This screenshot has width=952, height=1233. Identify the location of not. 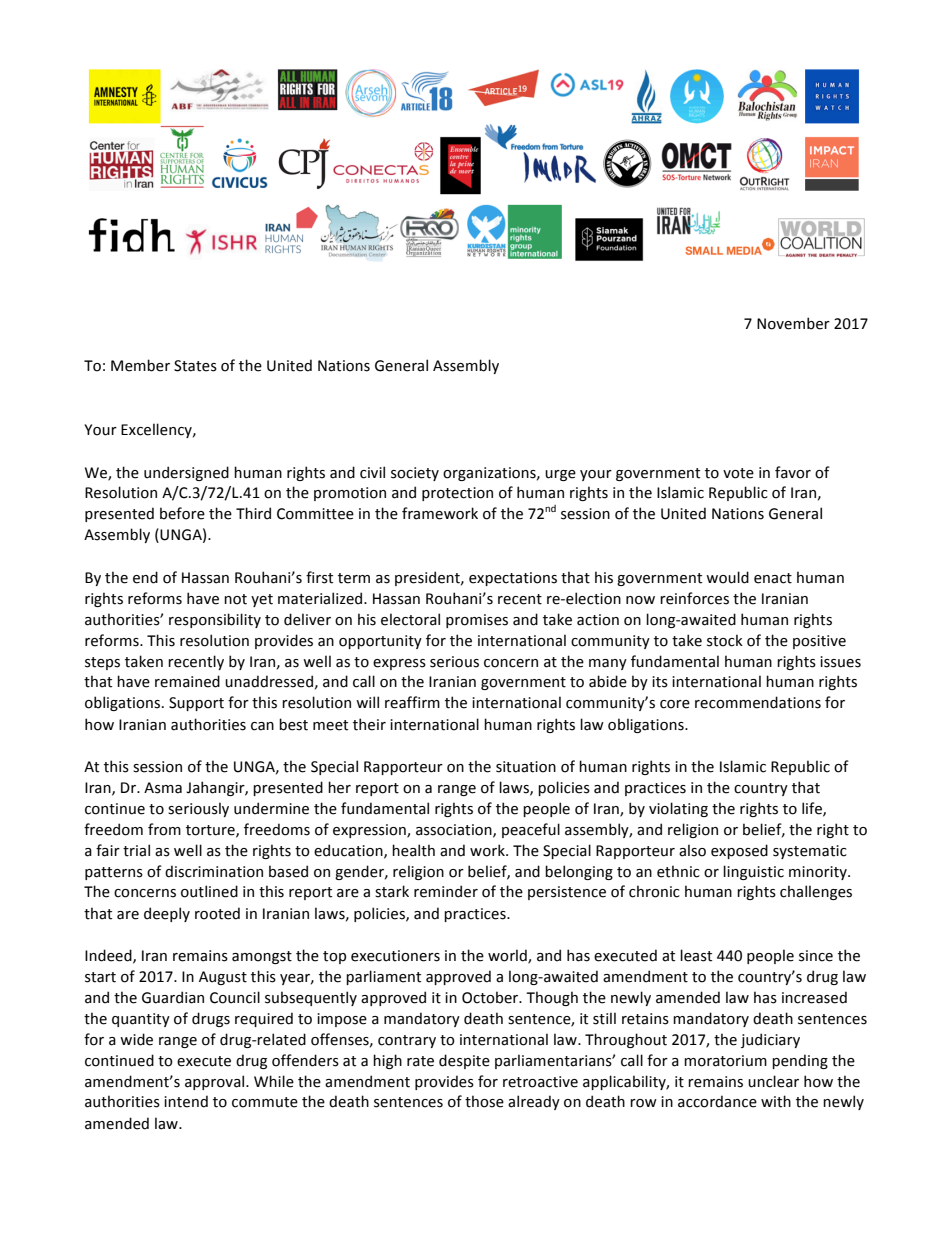
(235, 599).
